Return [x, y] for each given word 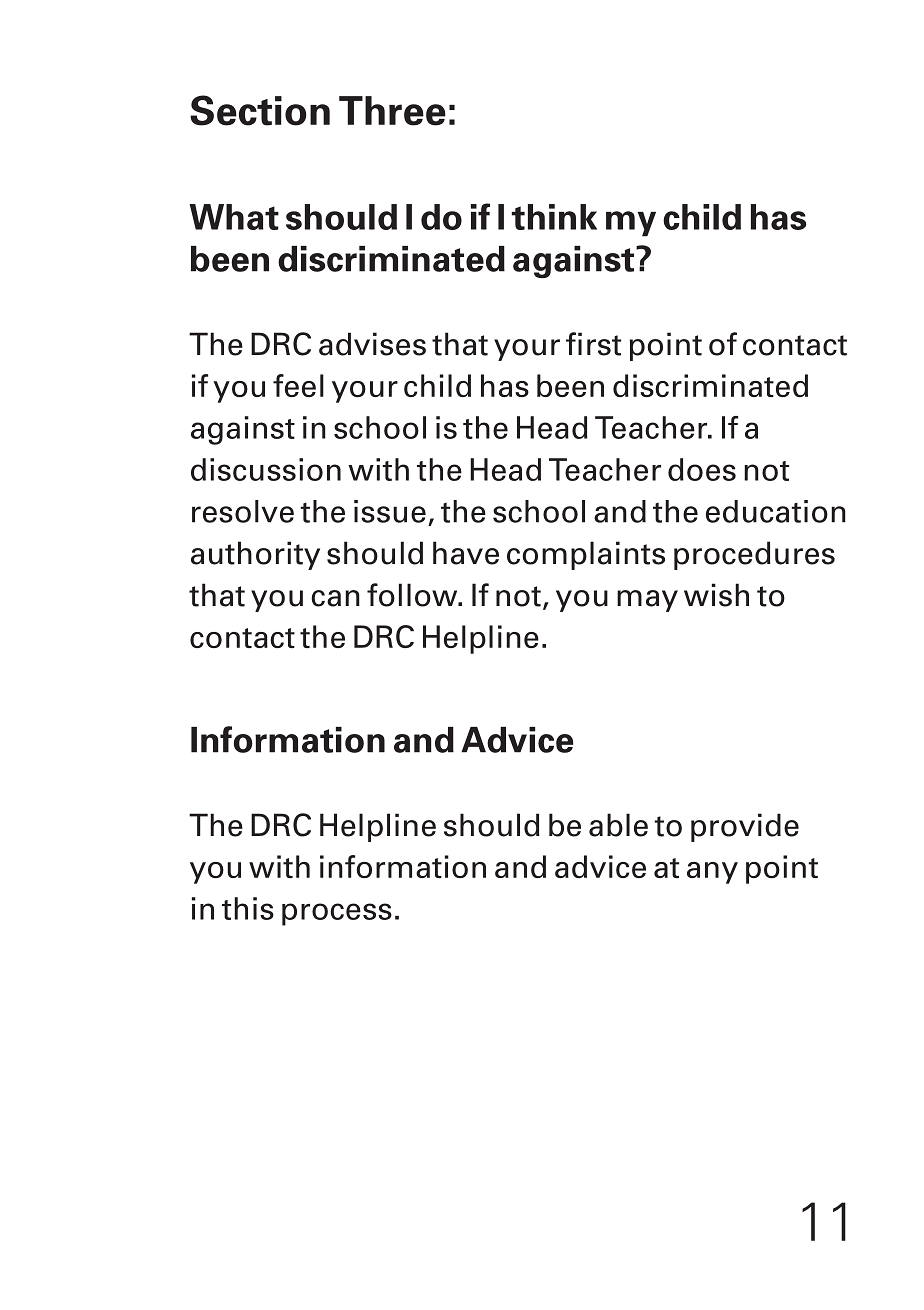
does [702, 469]
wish [716, 595]
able [618, 825]
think [554, 217]
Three [392, 111]
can [335, 598]
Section [260, 110]
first [593, 344]
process [337, 914]
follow [413, 595]
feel [298, 385]
